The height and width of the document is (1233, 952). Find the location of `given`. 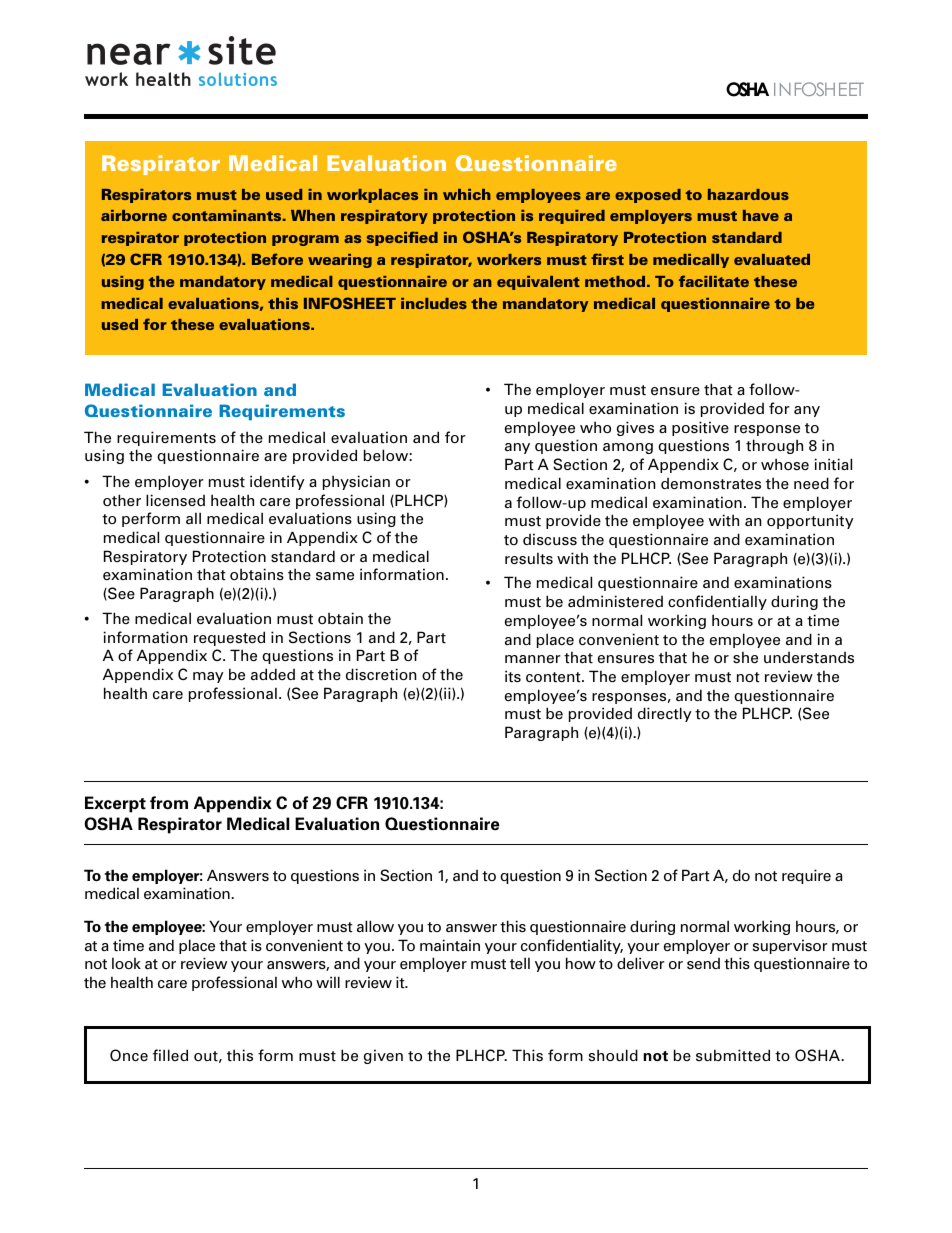

given is located at coordinates (383, 1056).
